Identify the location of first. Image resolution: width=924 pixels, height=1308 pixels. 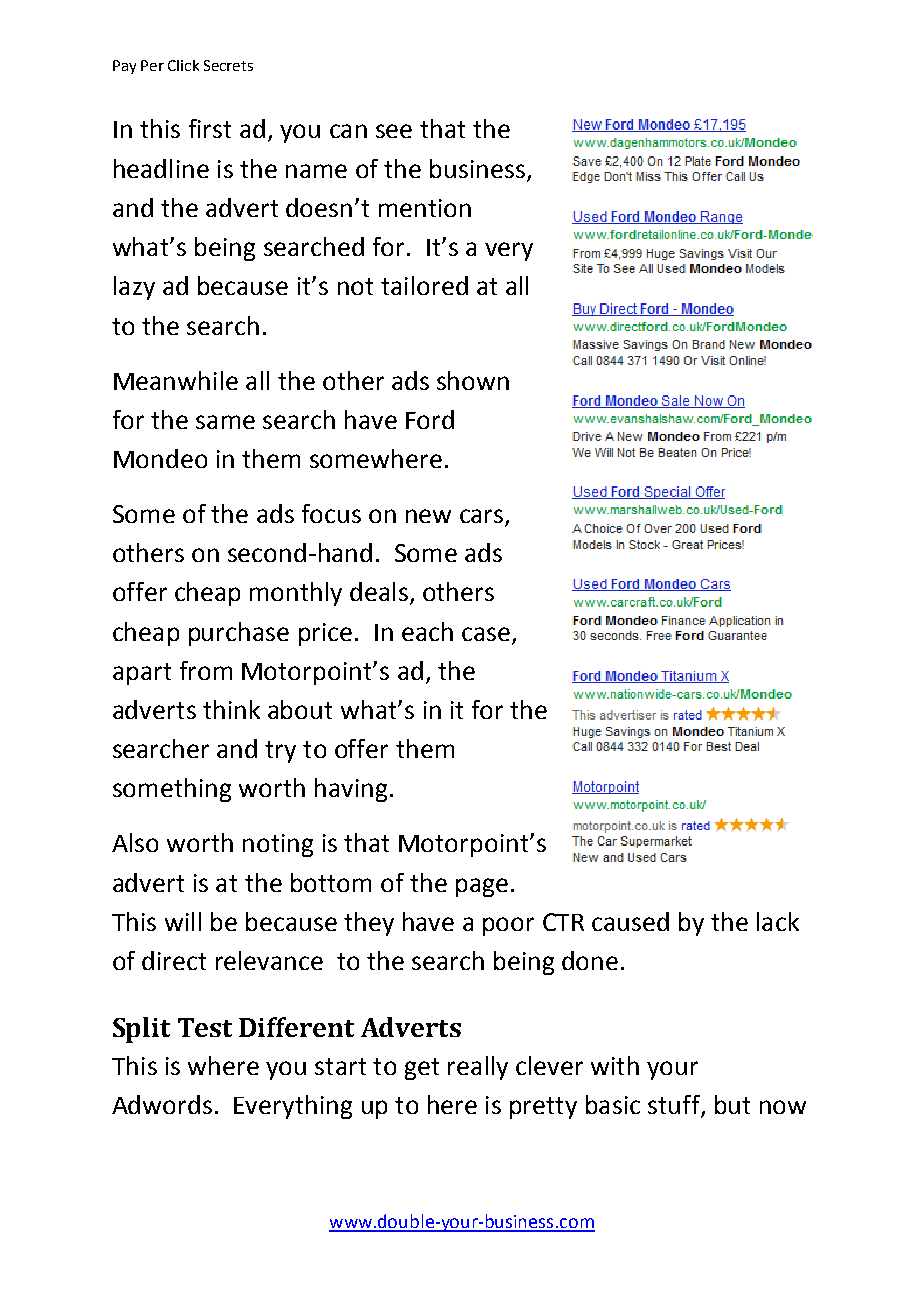
(210, 128).
